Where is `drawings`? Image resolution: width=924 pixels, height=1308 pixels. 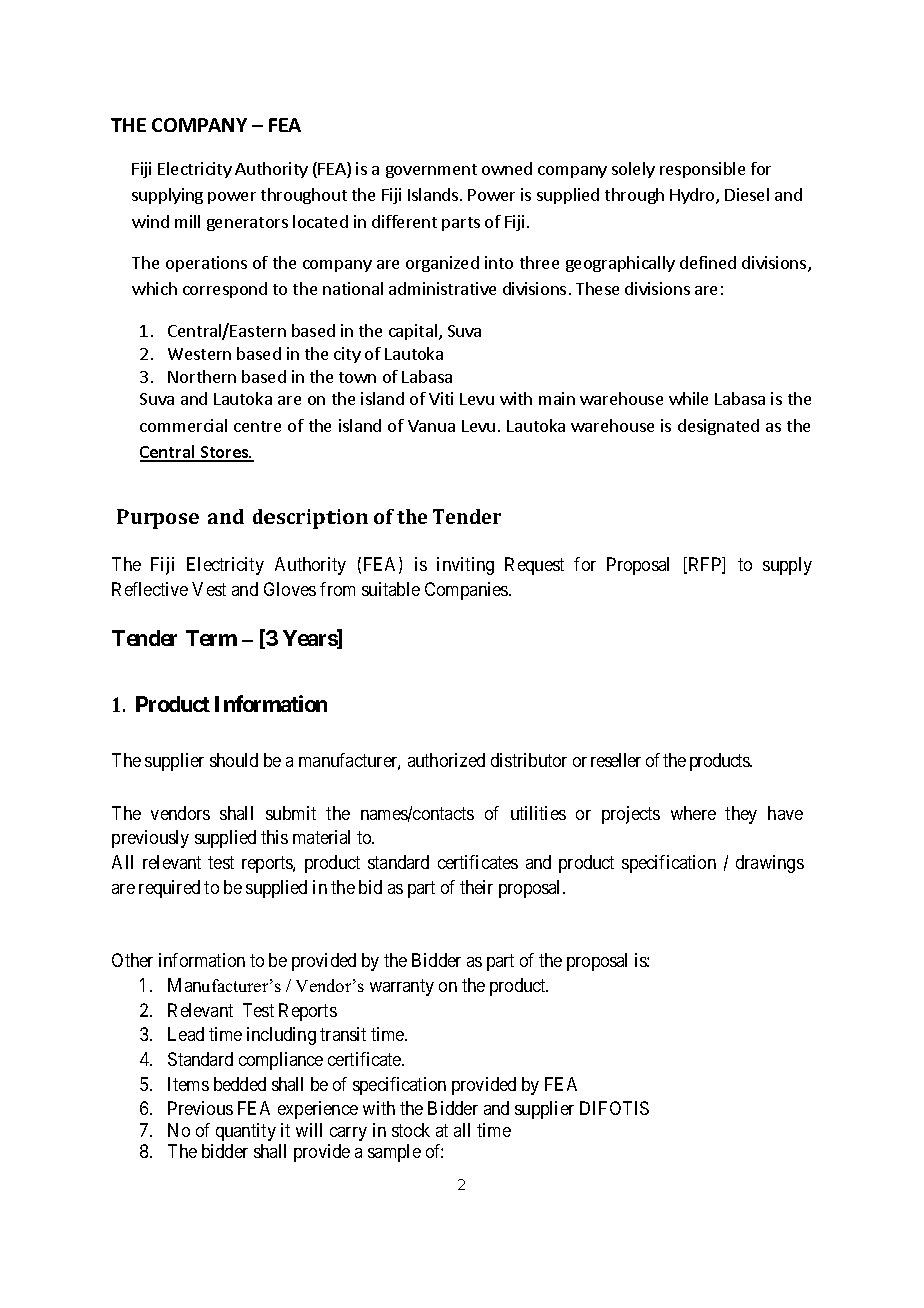 drawings is located at coordinates (770, 864).
